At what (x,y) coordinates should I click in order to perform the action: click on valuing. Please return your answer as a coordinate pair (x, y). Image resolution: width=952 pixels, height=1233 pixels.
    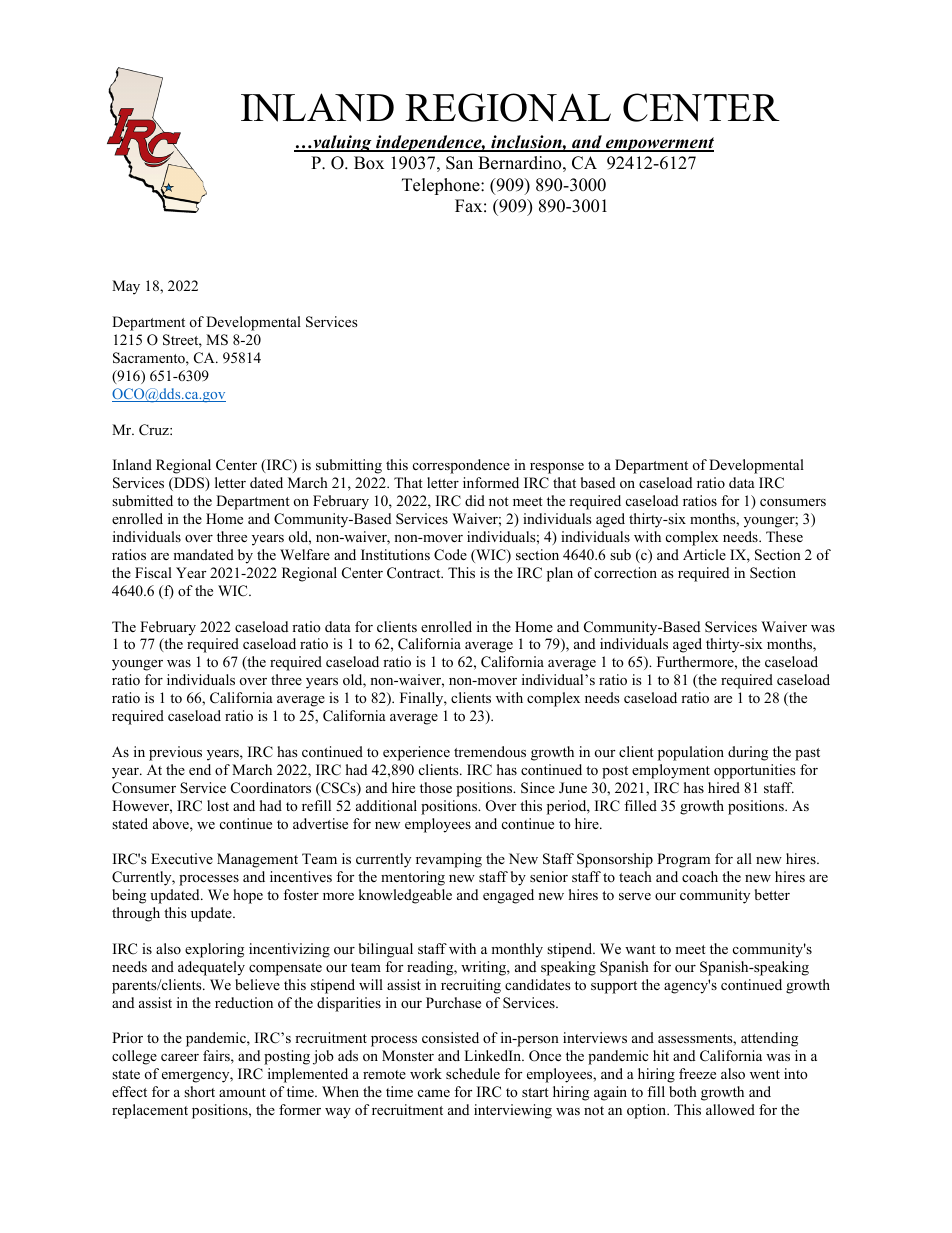
    Looking at the image, I should click on (342, 143).
